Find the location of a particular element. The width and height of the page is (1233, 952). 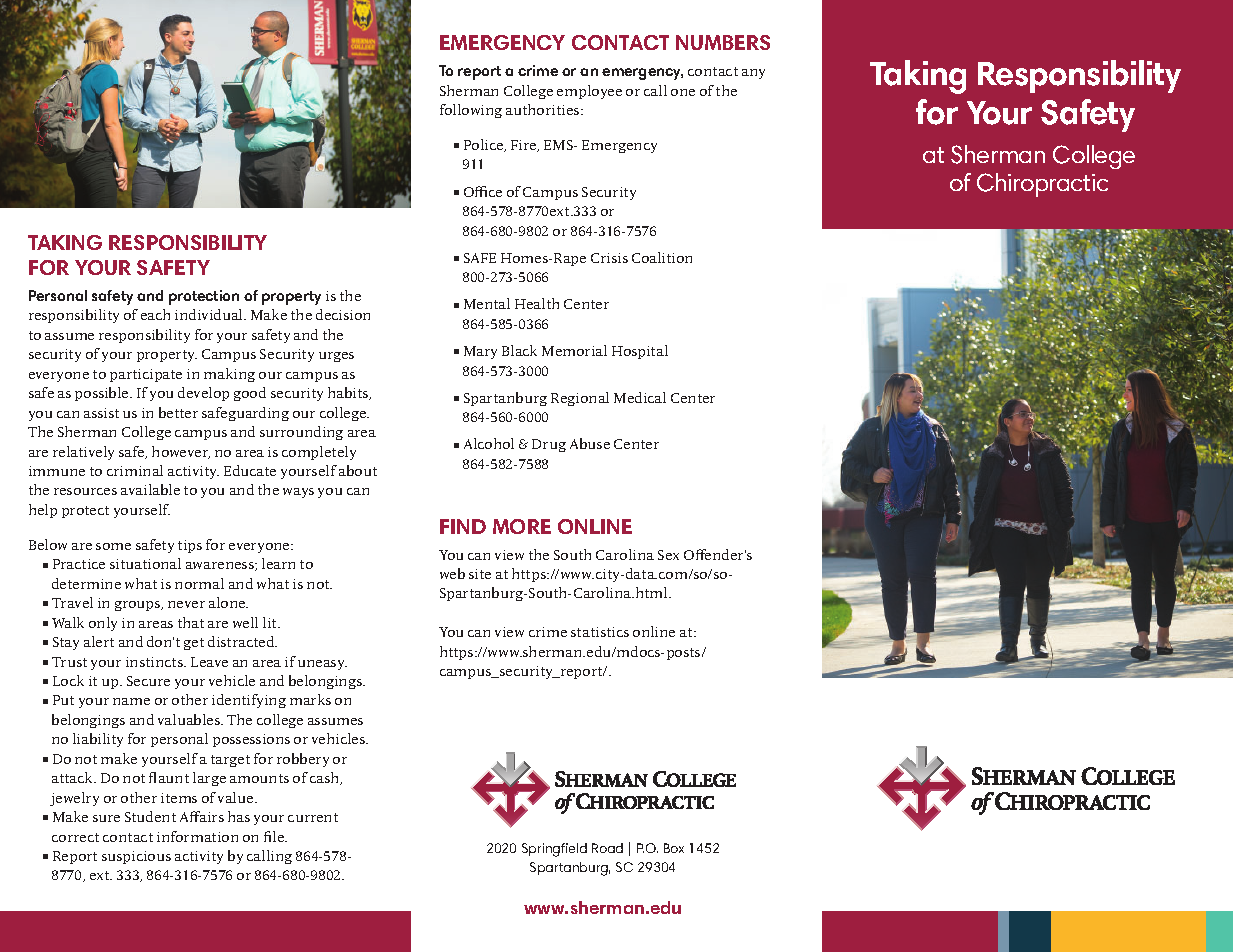

each is located at coordinates (155, 314).
